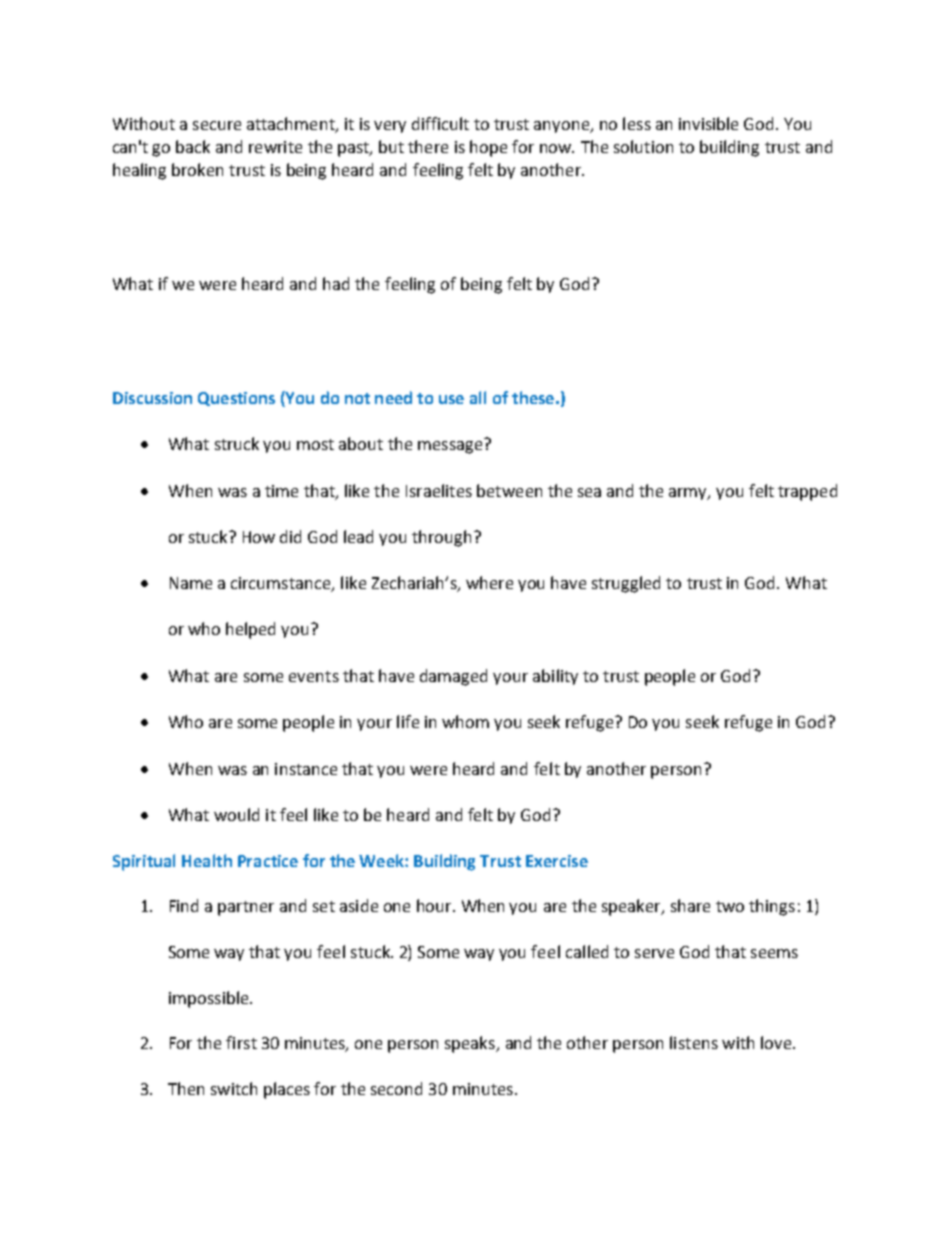 Image resolution: width=952 pixels, height=1233 pixels. What do you see at coordinates (730, 906) in the screenshot?
I see `two` at bounding box center [730, 906].
